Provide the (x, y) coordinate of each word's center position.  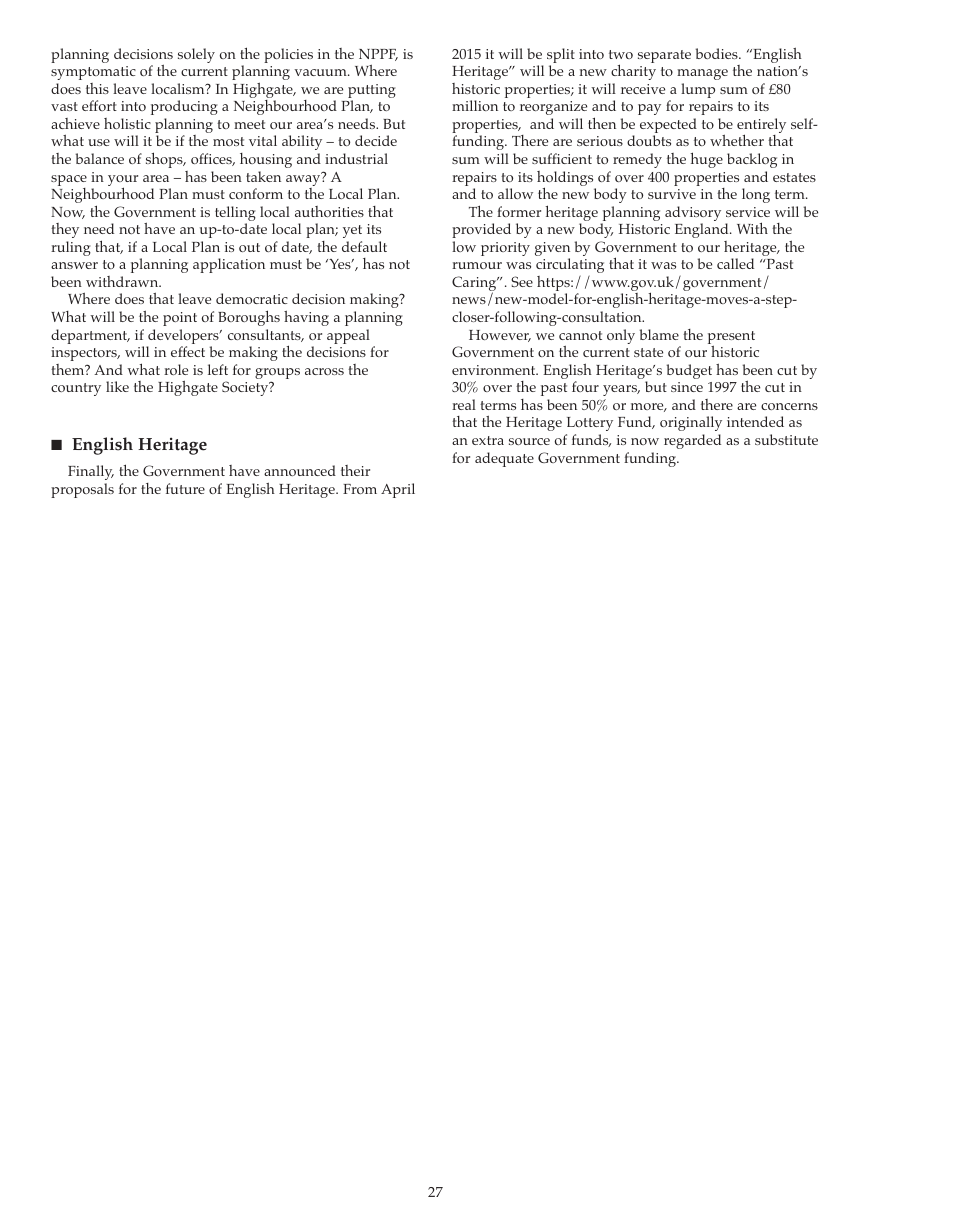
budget (689, 371)
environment (495, 370)
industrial (356, 158)
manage (702, 74)
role (176, 369)
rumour (477, 265)
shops (165, 160)
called (735, 263)
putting (372, 92)
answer (74, 265)
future (185, 488)
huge (706, 160)
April (398, 490)
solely (196, 55)
